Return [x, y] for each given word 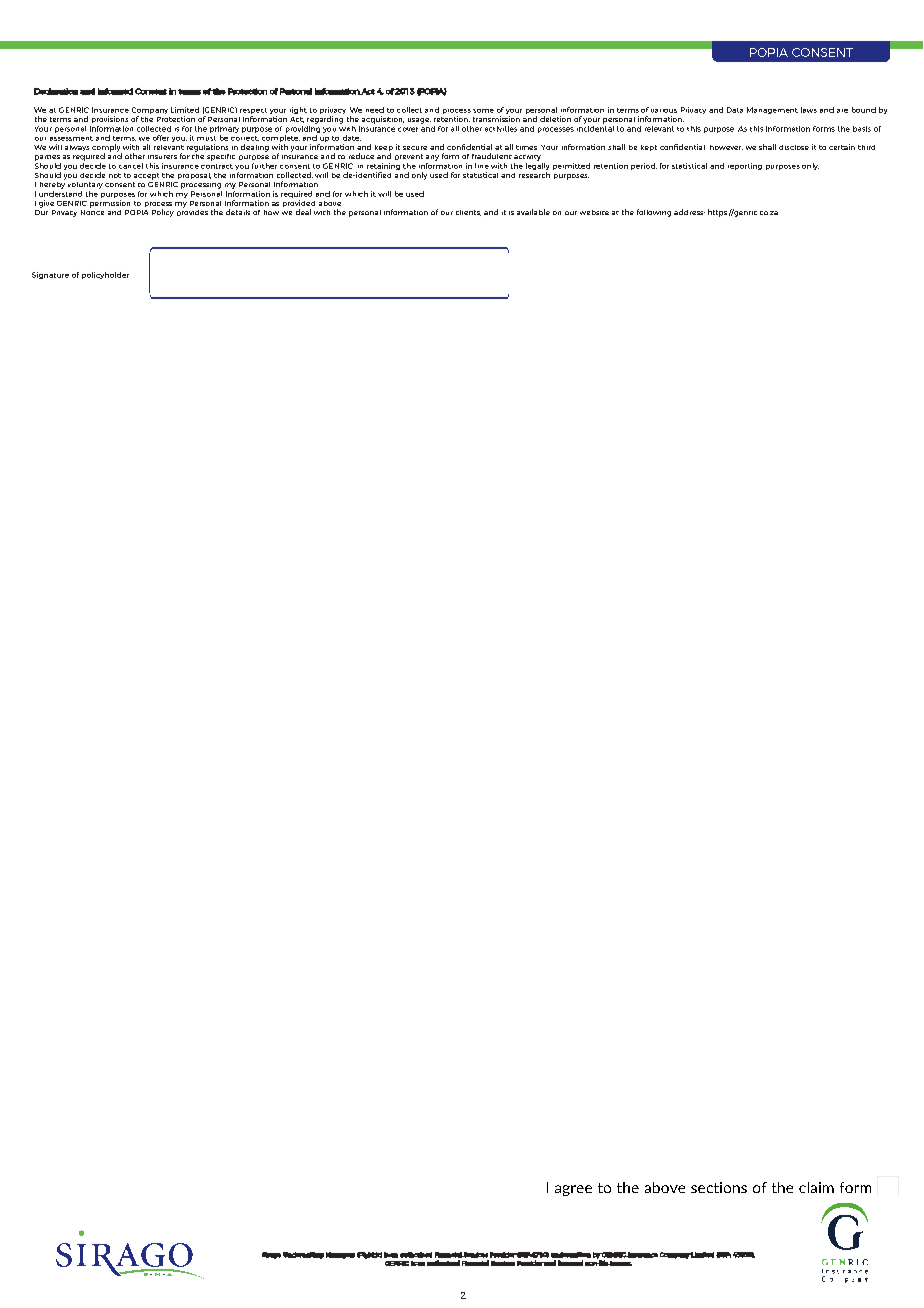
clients [468, 213]
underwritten [571, 1255]
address [689, 212]
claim [816, 1187]
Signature [50, 275]
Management [772, 110]
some [483, 111]
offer [161, 138]
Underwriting [303, 1255]
